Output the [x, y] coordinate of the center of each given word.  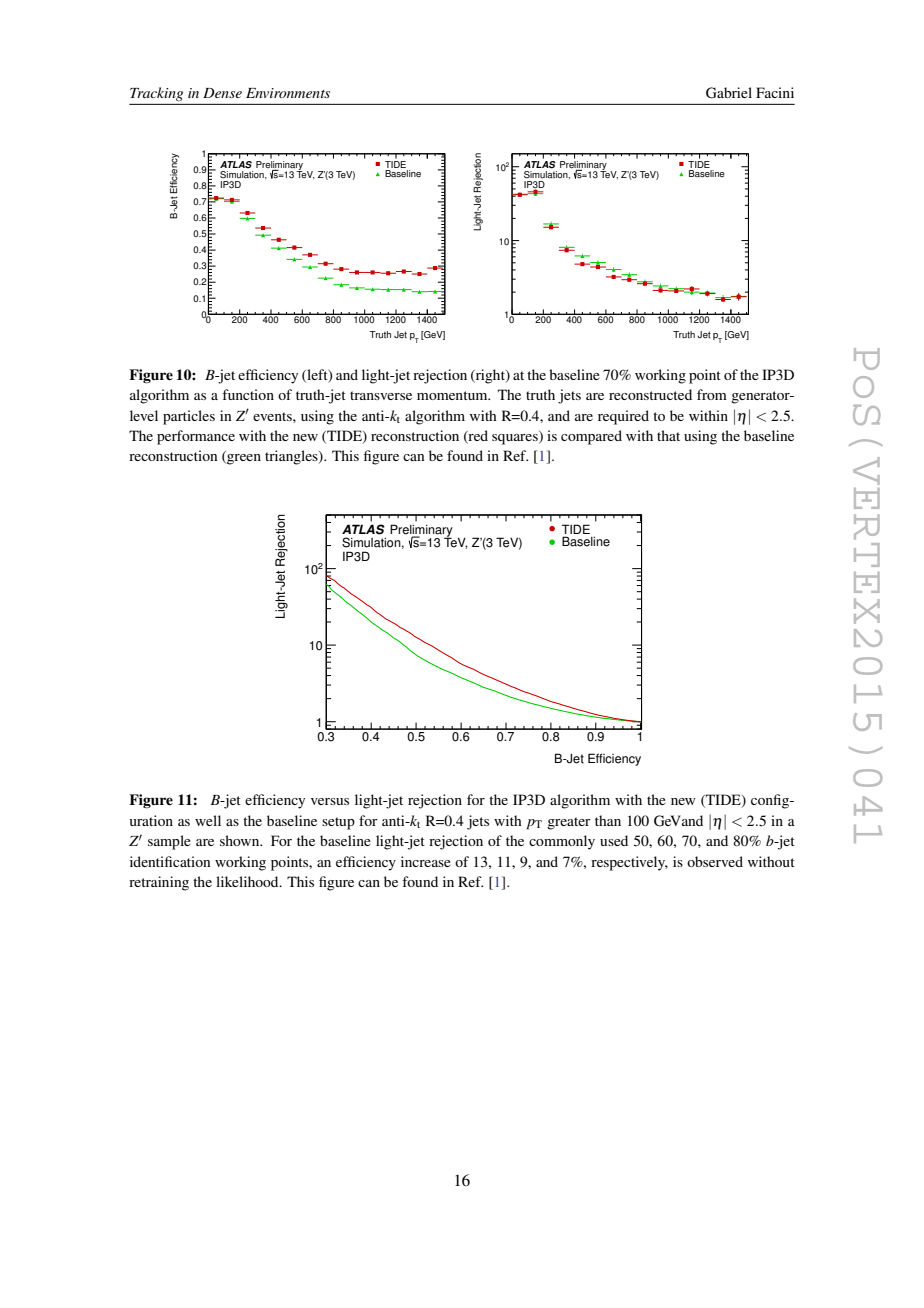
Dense [222, 93]
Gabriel [729, 93]
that [668, 435]
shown [241, 840]
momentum [453, 395]
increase [426, 861]
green [243, 459]
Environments [288, 93]
